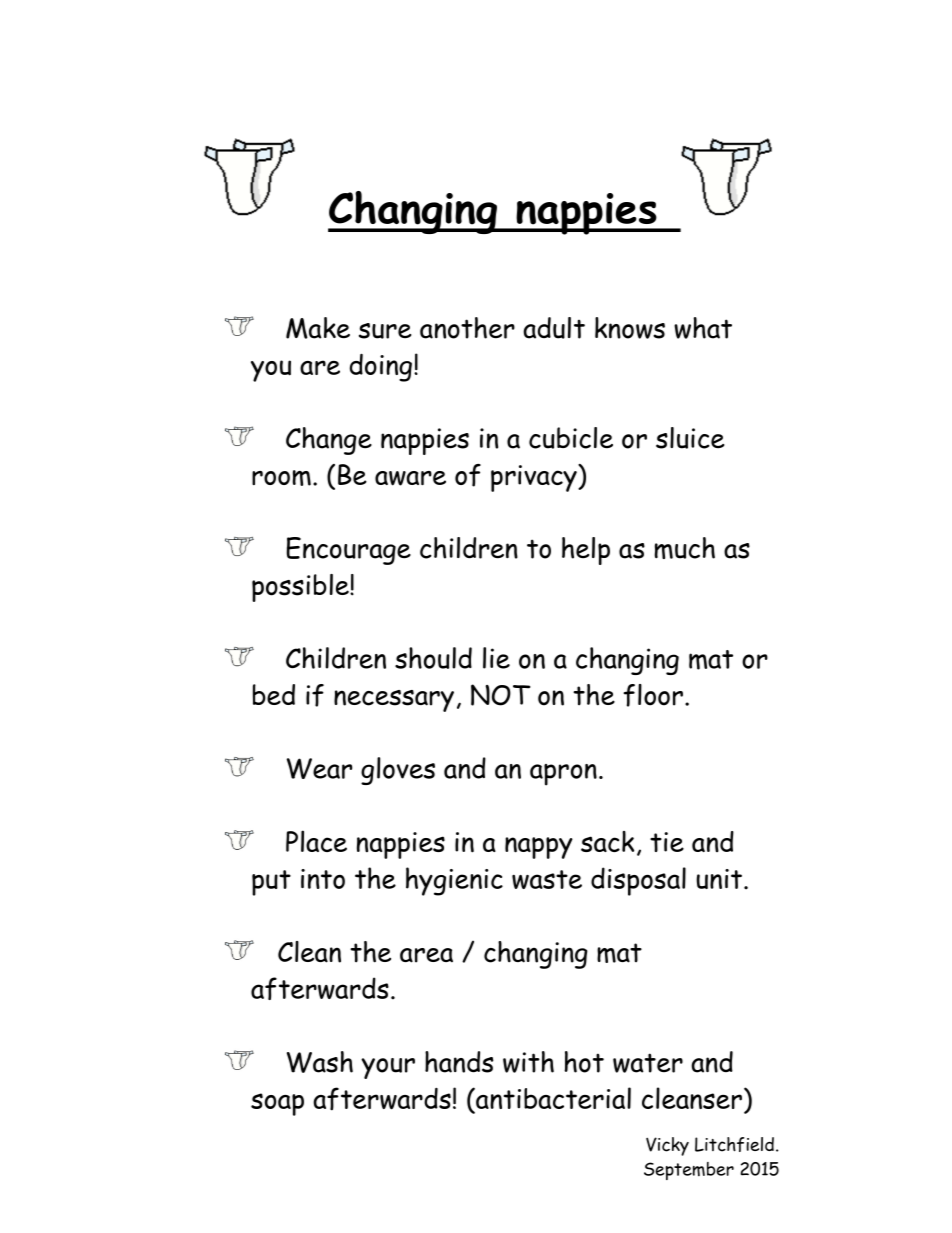  I want to click on possible, so click(301, 588).
